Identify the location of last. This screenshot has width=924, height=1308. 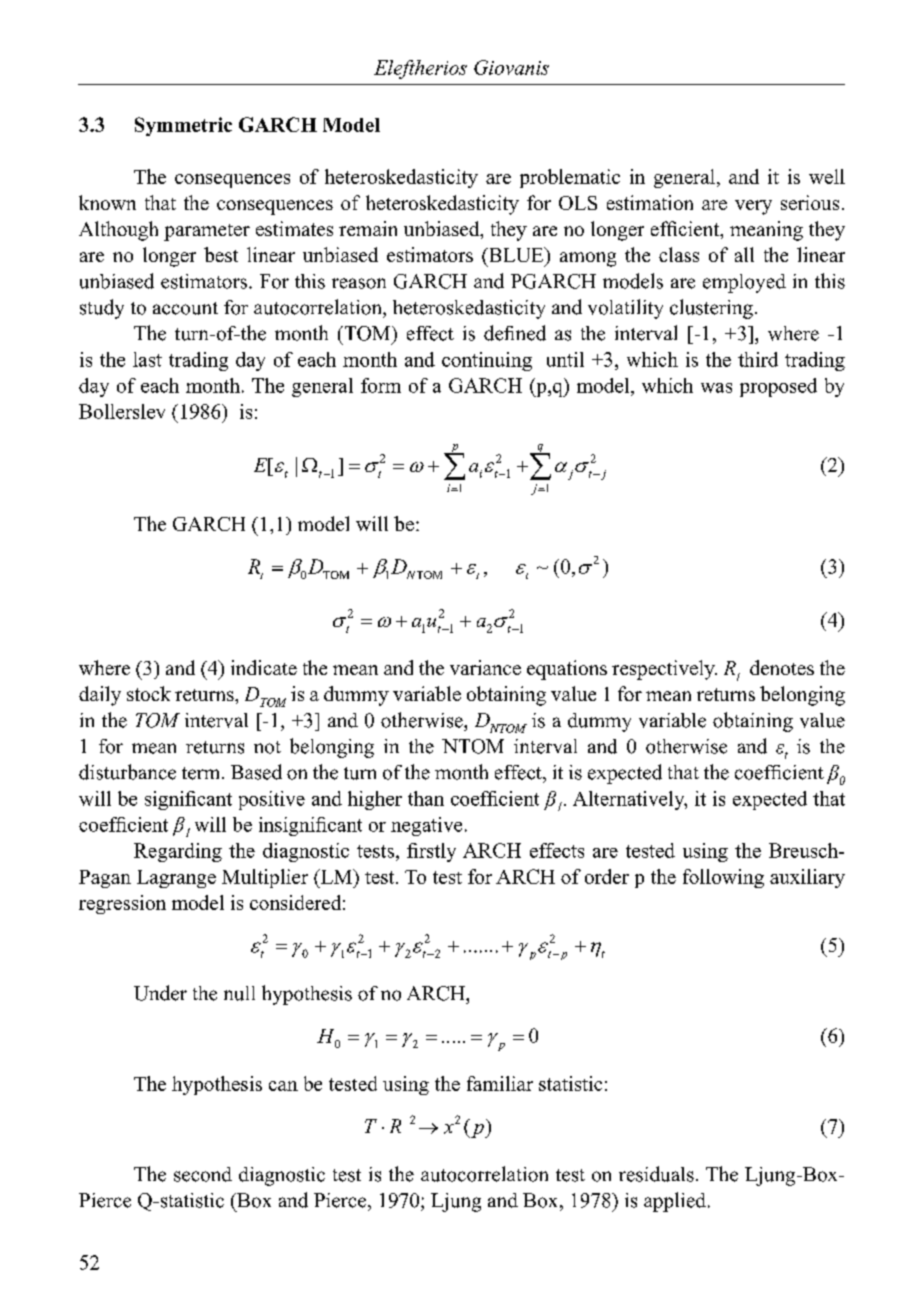
(147, 359).
